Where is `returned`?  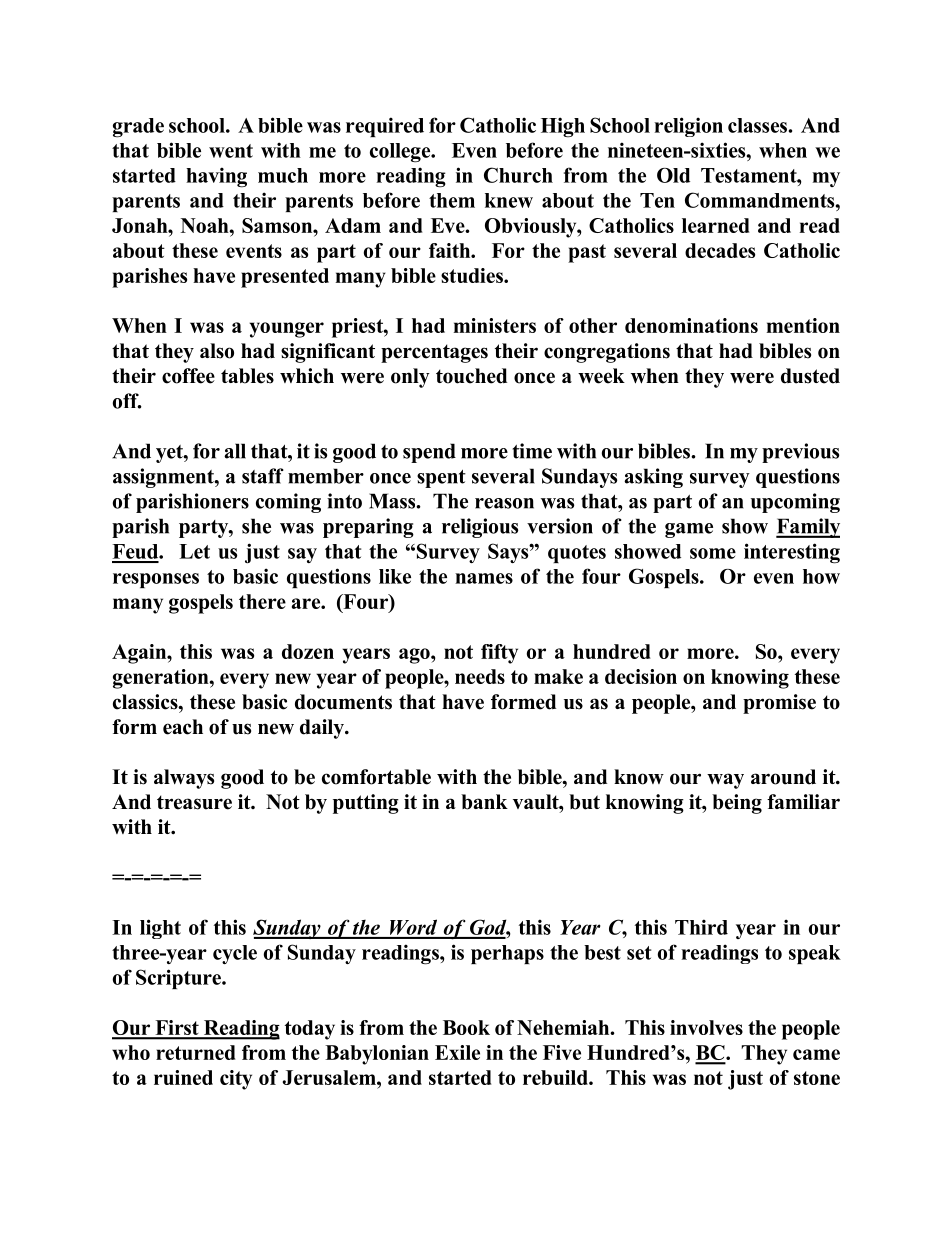
returned is located at coordinates (196, 1052).
